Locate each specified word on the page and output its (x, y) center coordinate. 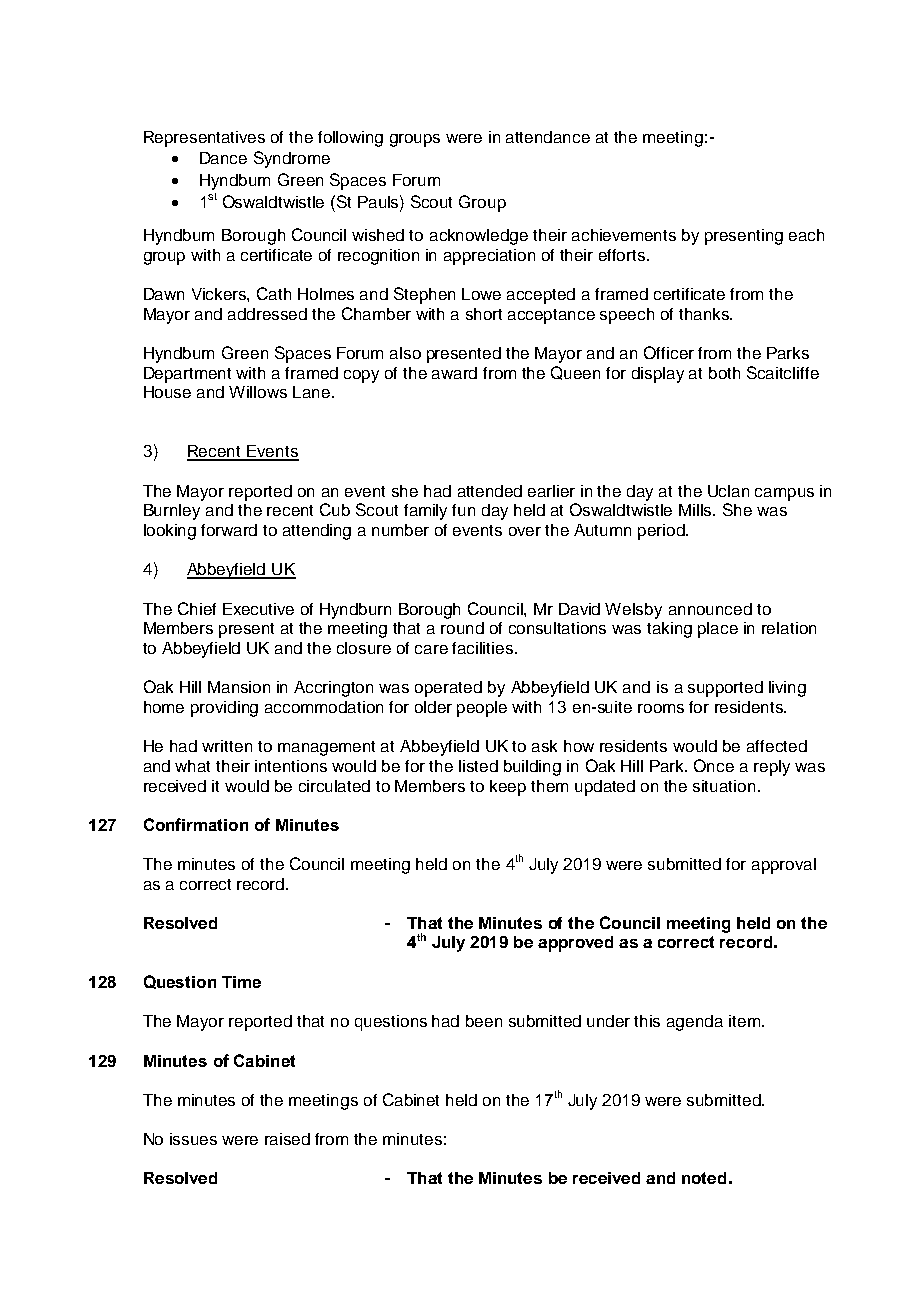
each (806, 235)
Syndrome (292, 159)
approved (575, 944)
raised (287, 1139)
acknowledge (479, 237)
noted (704, 1178)
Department (187, 375)
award (454, 373)
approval (784, 866)
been (484, 1021)
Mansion (239, 687)
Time (241, 982)
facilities (484, 648)
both (724, 373)
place (718, 630)
